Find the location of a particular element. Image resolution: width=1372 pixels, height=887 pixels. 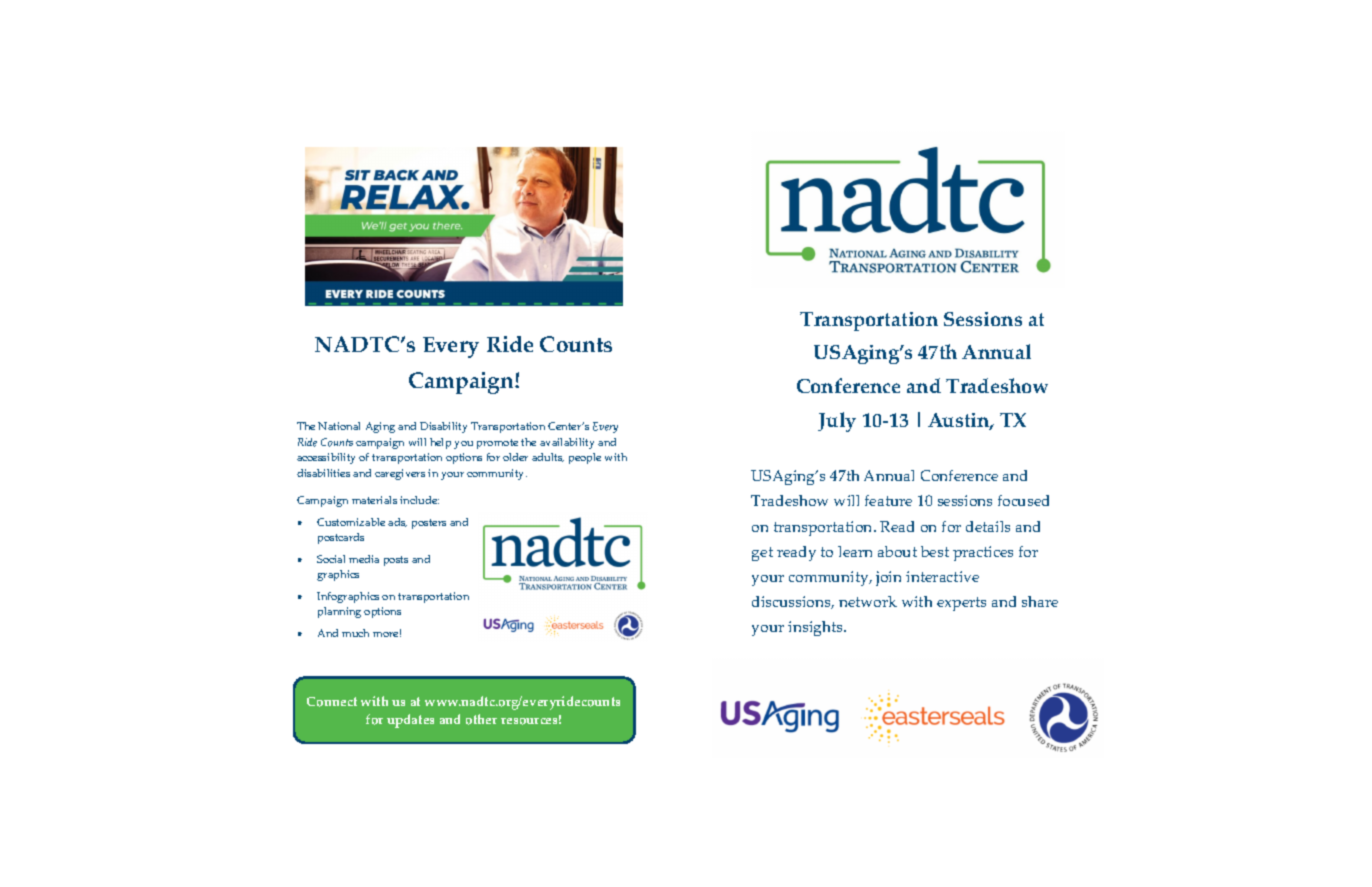

availability is located at coordinates (567, 443).
